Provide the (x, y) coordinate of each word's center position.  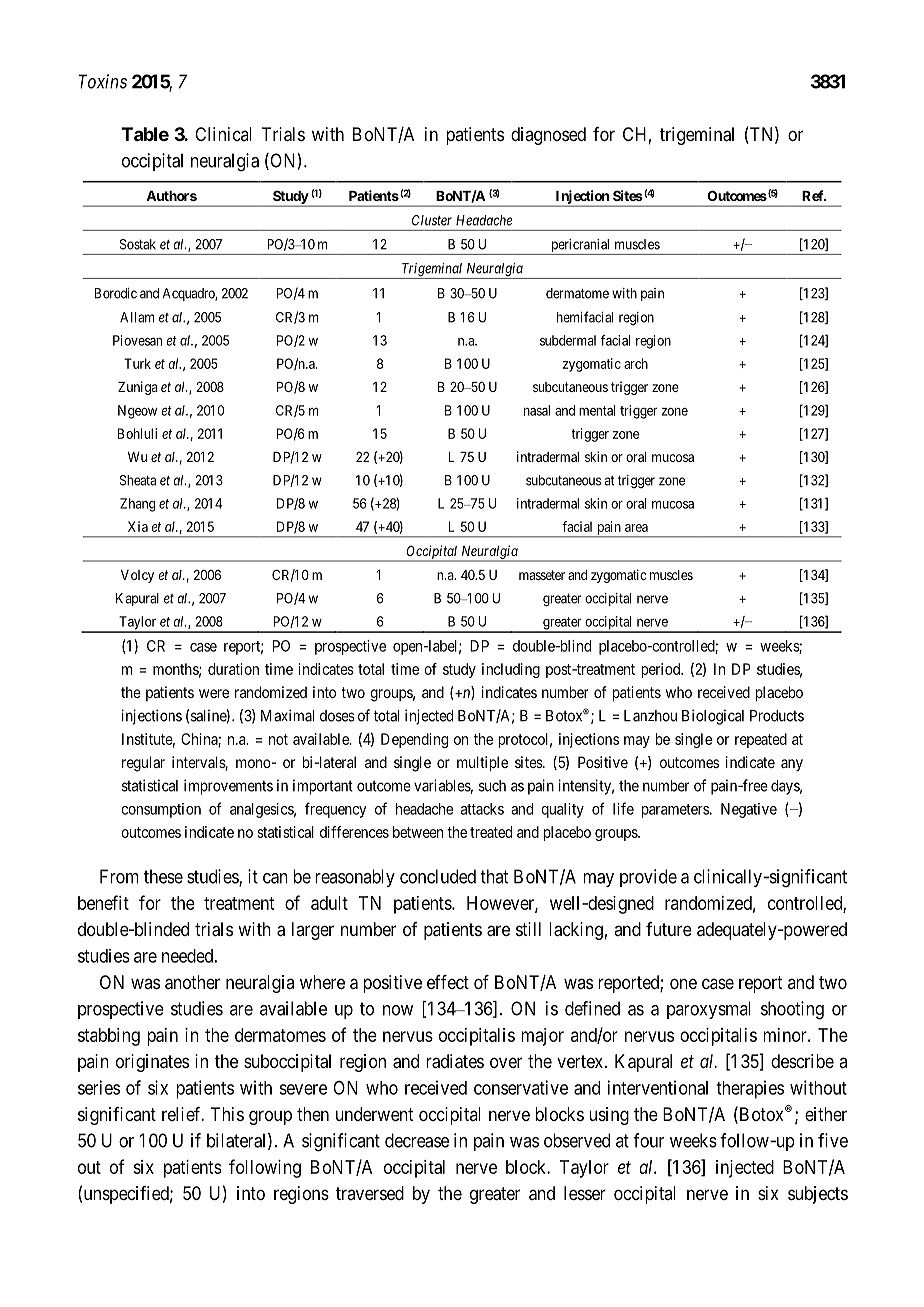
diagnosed (548, 136)
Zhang (137, 505)
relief (183, 1114)
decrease (417, 1140)
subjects (818, 1195)
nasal (537, 410)
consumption (161, 810)
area (636, 528)
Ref (814, 195)
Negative (749, 810)
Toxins (102, 81)
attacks (482, 809)
